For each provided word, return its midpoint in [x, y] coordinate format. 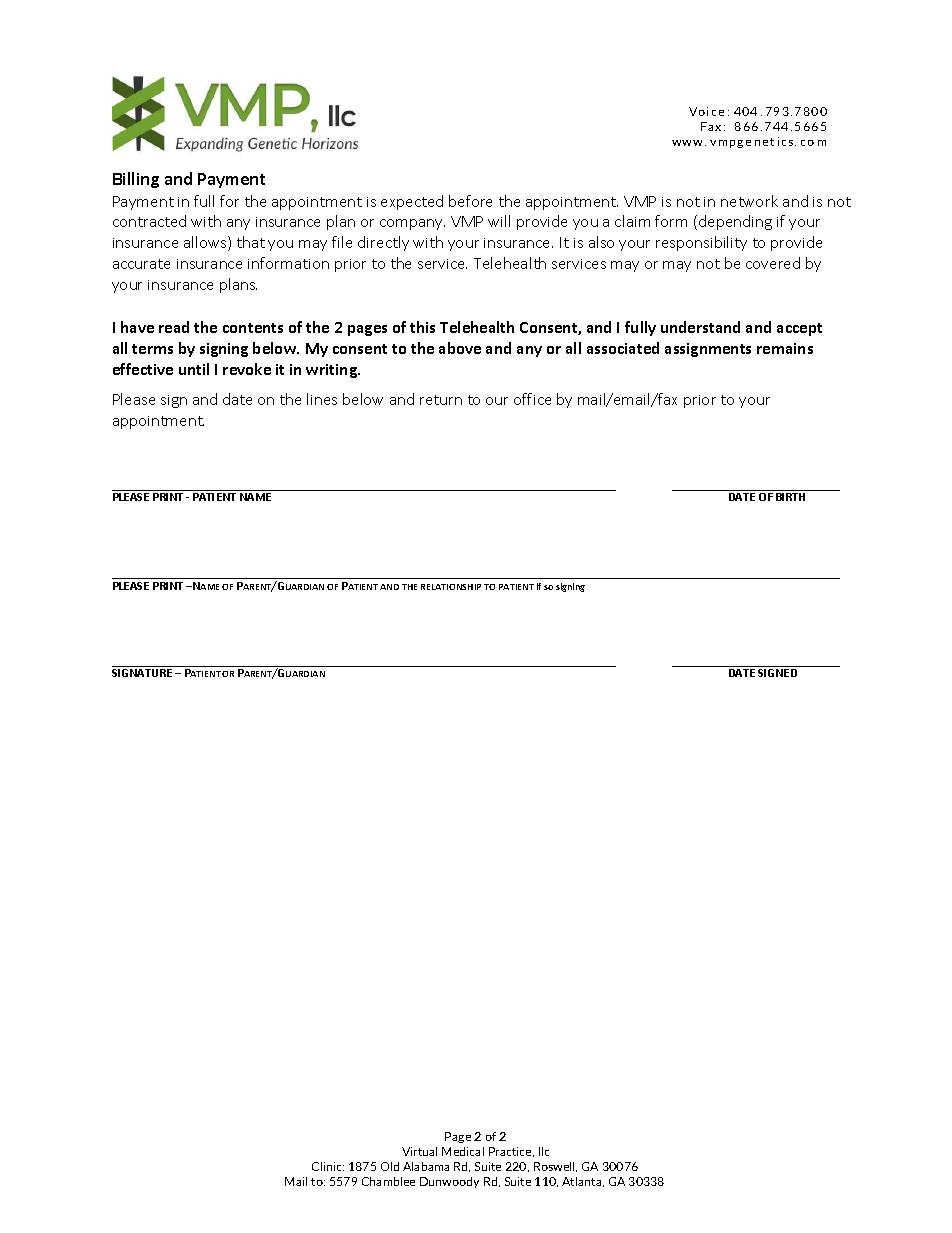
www [689, 143]
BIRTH [790, 497]
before [470, 201]
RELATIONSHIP [451, 587]
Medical [463, 1151]
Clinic [328, 1166]
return [441, 400]
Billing [136, 180]
